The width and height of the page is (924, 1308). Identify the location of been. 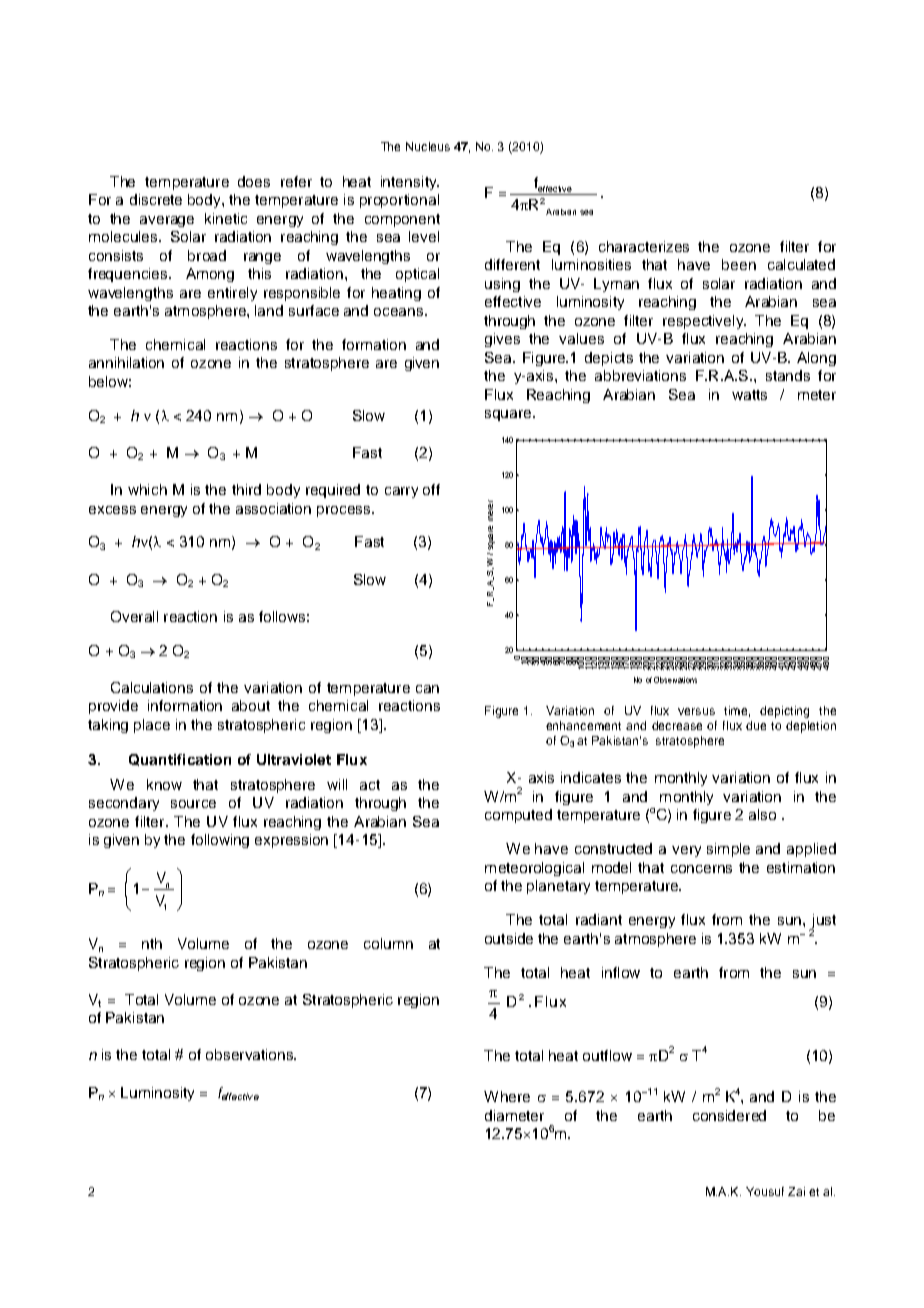
(739, 264).
